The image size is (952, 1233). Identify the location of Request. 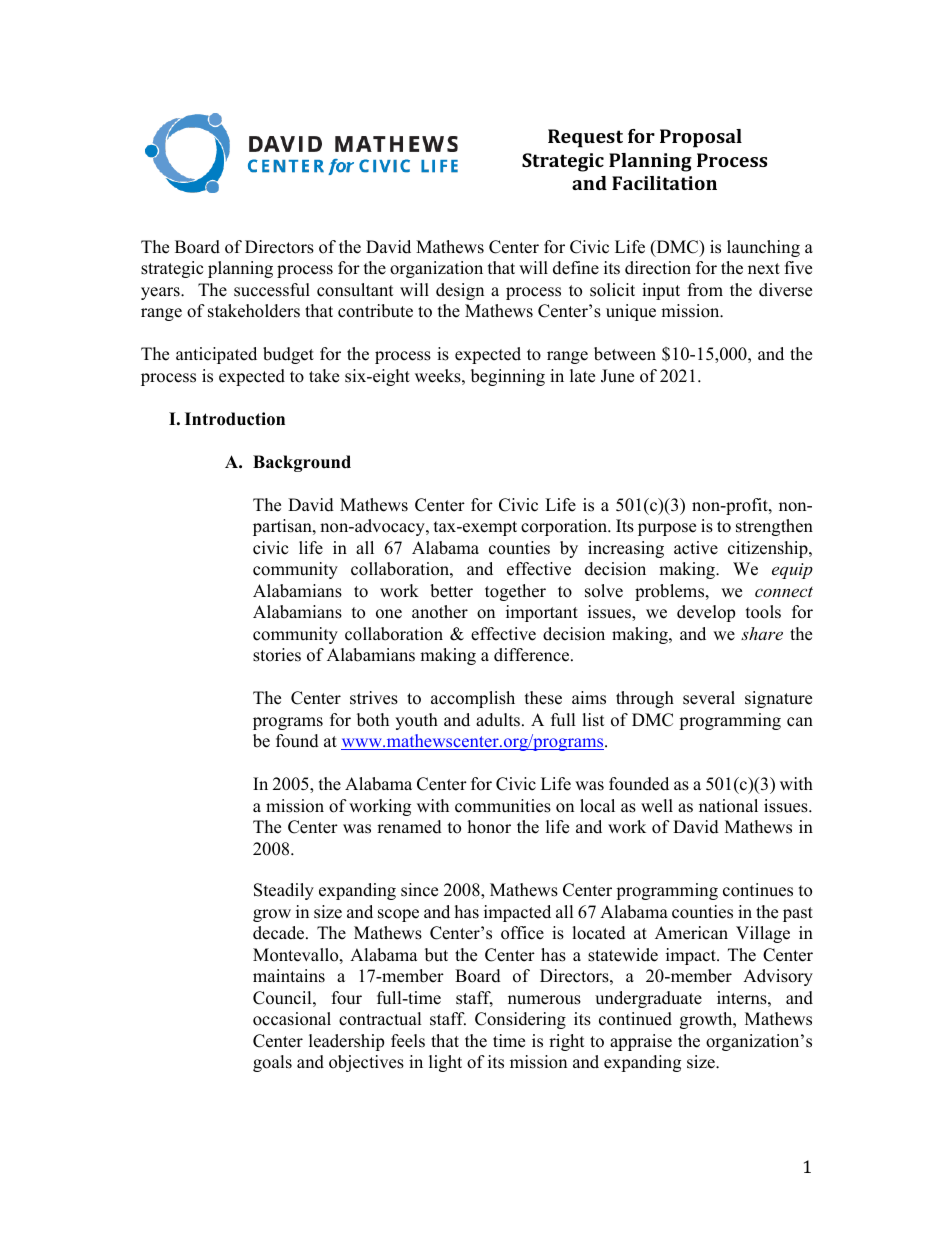
(585, 138).
